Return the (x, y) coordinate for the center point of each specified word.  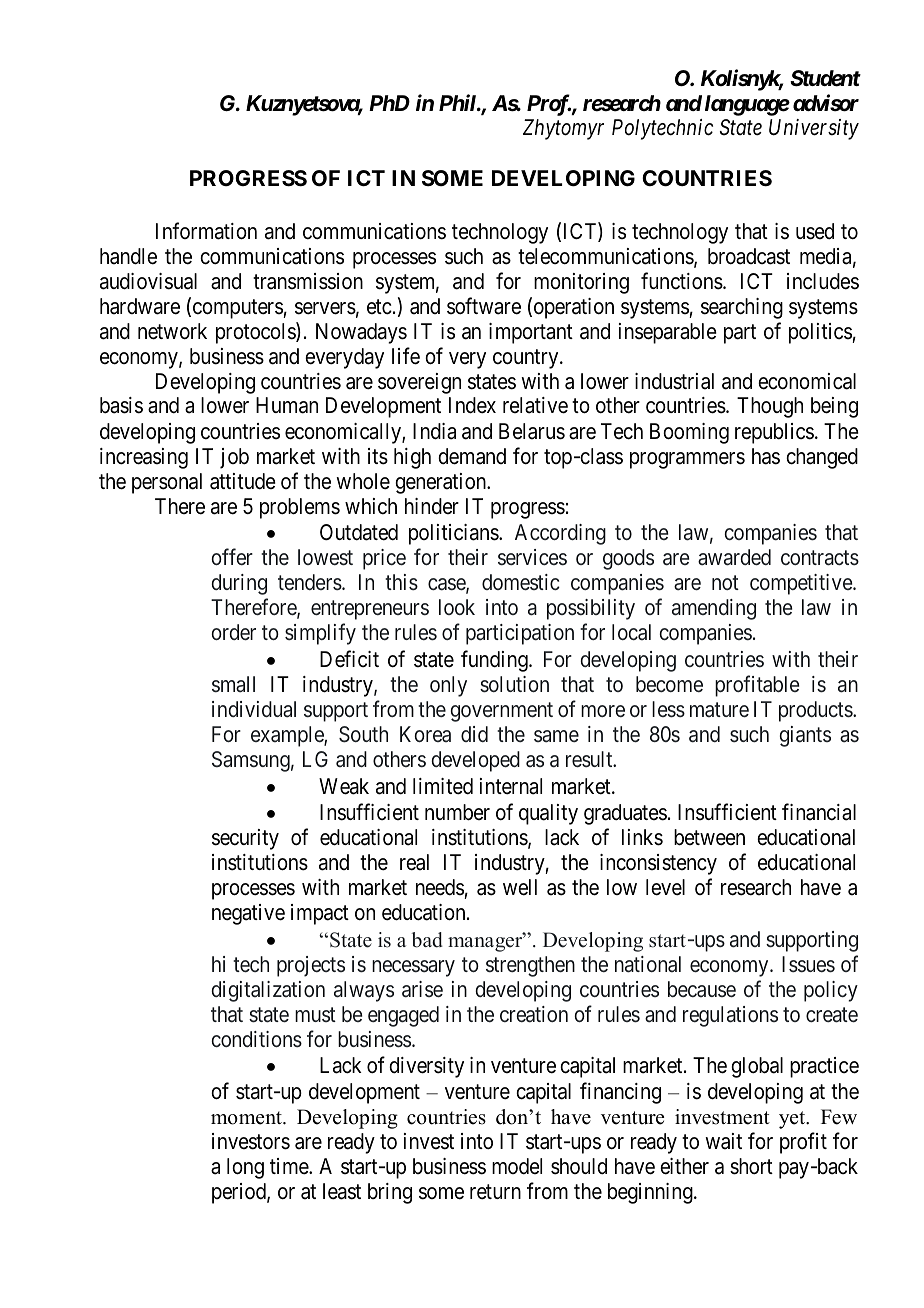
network (172, 331)
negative (248, 914)
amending (714, 609)
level (665, 887)
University (814, 129)
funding (495, 661)
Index (472, 405)
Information (206, 231)
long (245, 1168)
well (520, 887)
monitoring (581, 283)
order (234, 632)
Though (770, 407)
